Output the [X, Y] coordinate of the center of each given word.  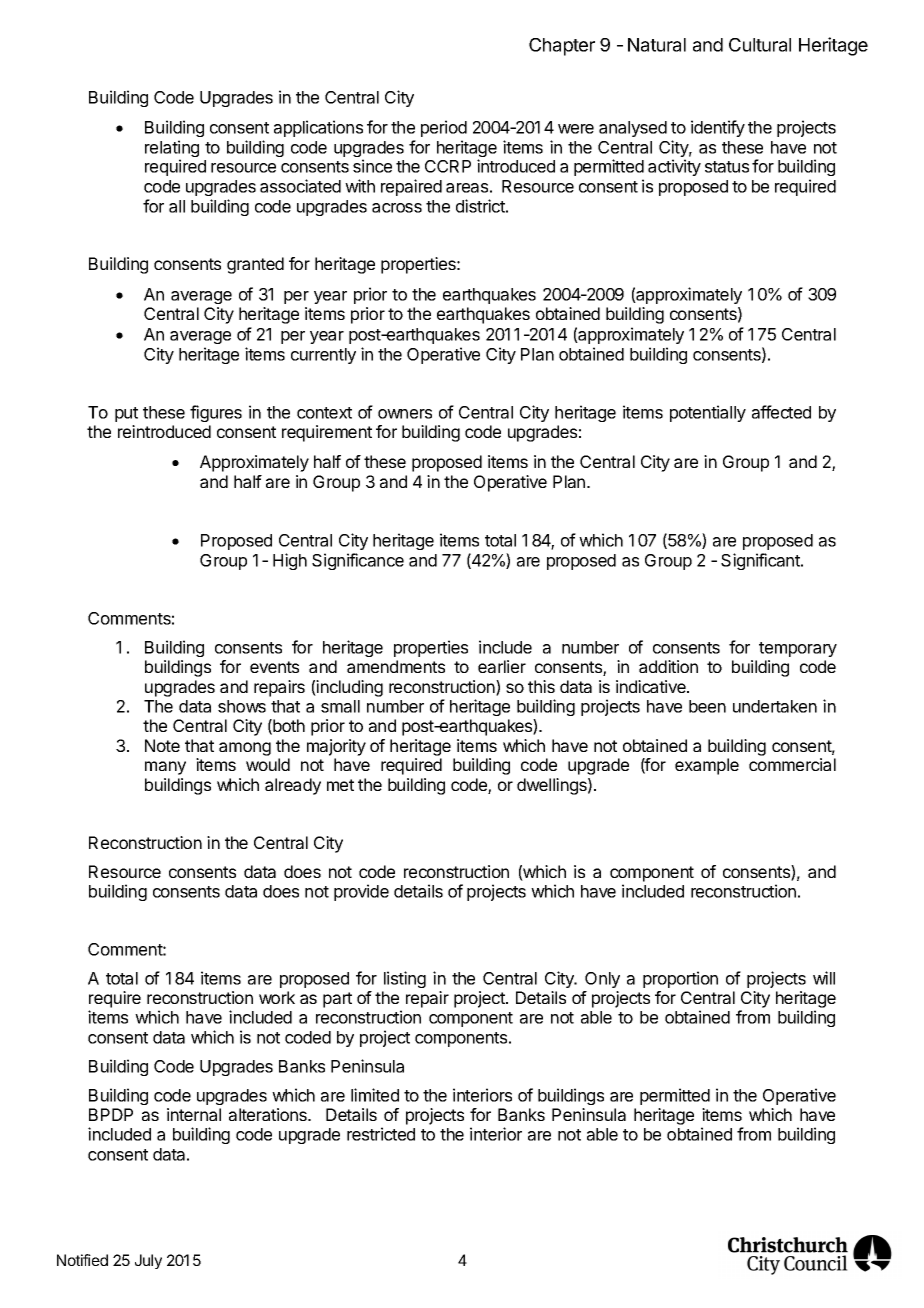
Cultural [760, 45]
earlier [502, 666]
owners [405, 414]
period [444, 128]
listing [405, 979]
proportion [680, 979]
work [277, 997]
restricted [381, 1134]
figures [216, 413]
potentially [708, 413]
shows [242, 706]
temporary [798, 649]
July [148, 1261]
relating [172, 150]
